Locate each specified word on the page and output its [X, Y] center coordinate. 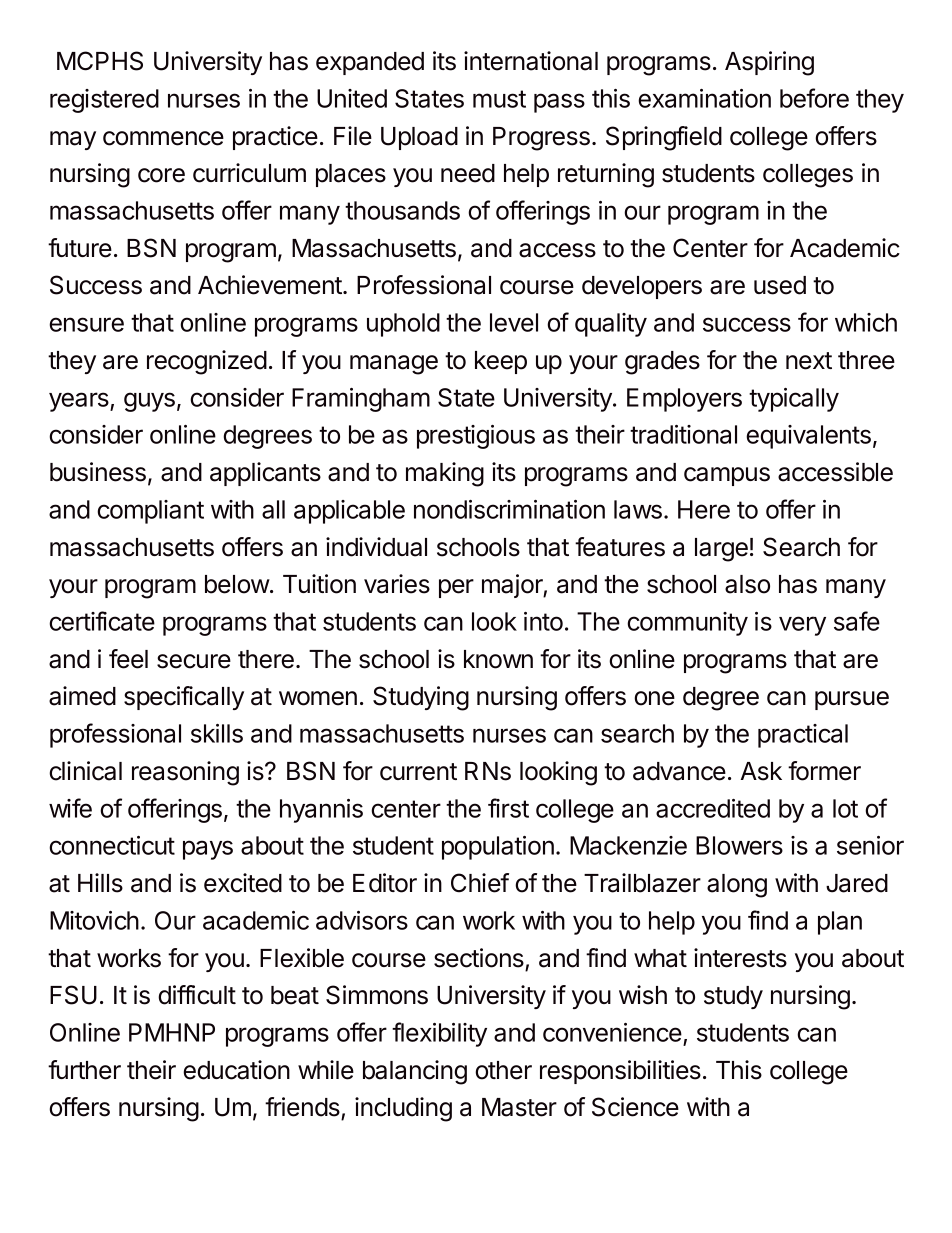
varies [397, 584]
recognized [207, 362]
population [498, 848]
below [238, 584]
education [236, 1070]
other [503, 1070]
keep [501, 362]
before [814, 98]
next [809, 361]
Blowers [739, 845]
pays [208, 850]
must [499, 99]
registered [104, 101]
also [747, 584]
